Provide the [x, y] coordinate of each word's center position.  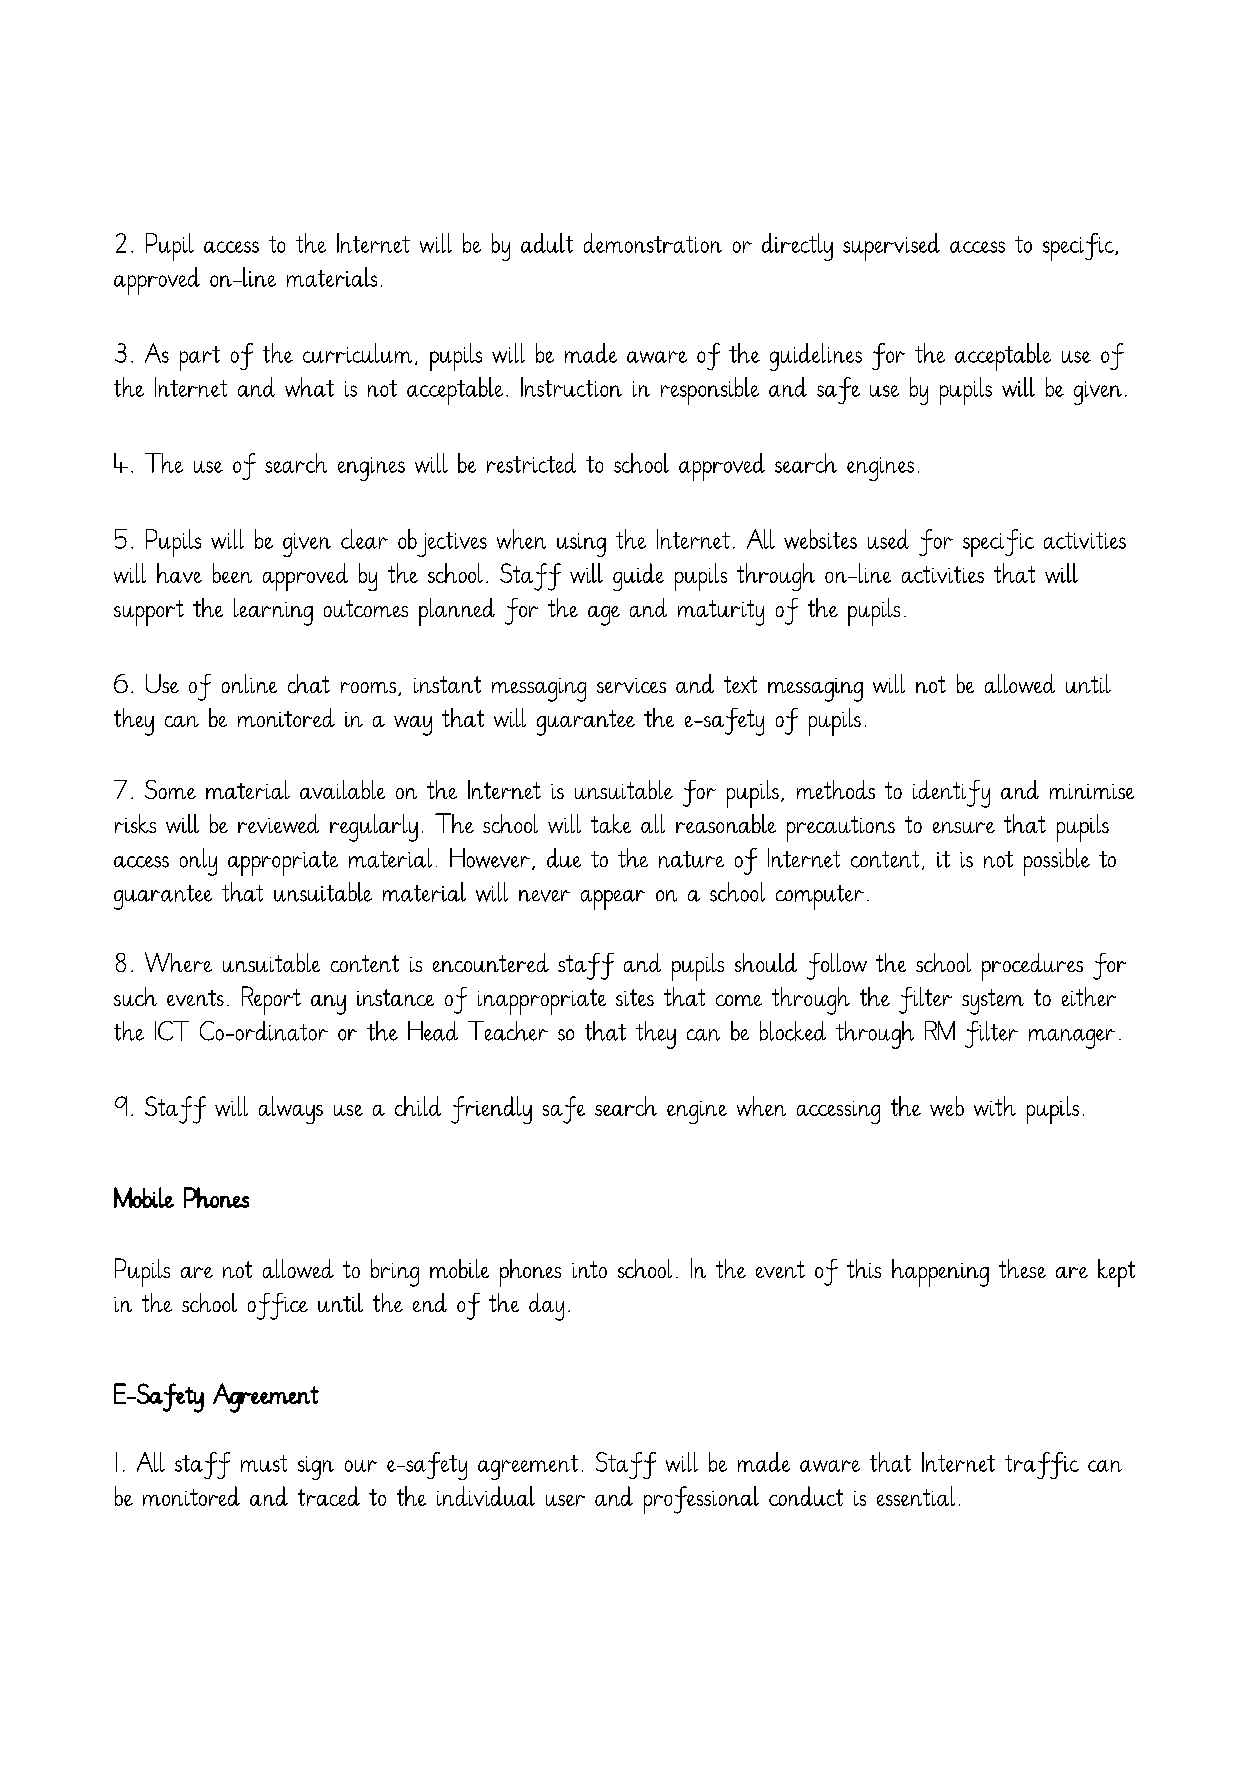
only [198, 862]
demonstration [653, 243]
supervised [891, 247]
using [581, 545]
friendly [491, 1110]
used [888, 539]
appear [613, 900]
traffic [1042, 1465]
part [200, 358]
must [264, 1463]
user [565, 1500]
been [232, 573]
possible [1057, 862]
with [995, 1106]
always [291, 1110]
